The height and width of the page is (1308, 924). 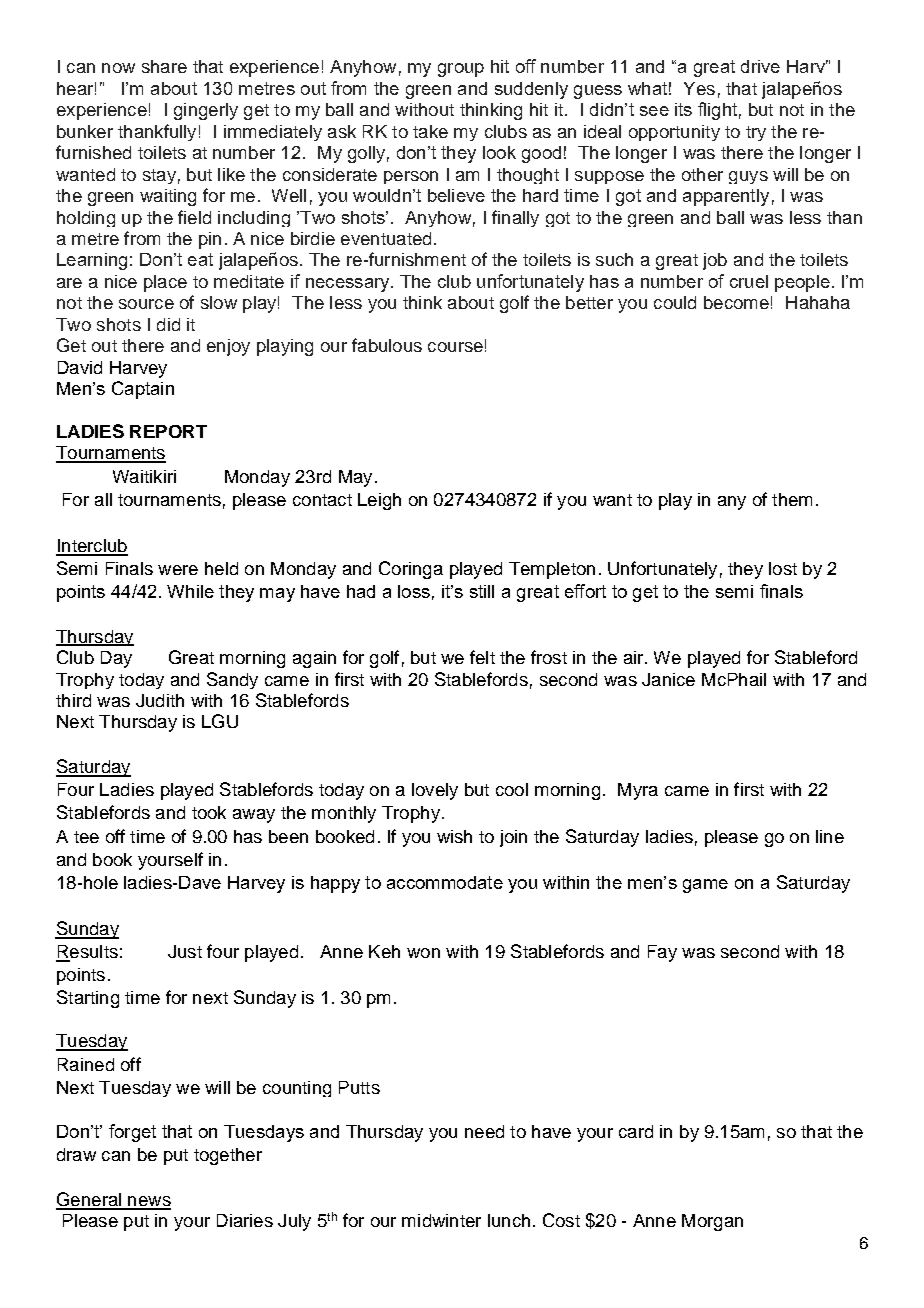 I want to click on game, so click(x=705, y=886).
